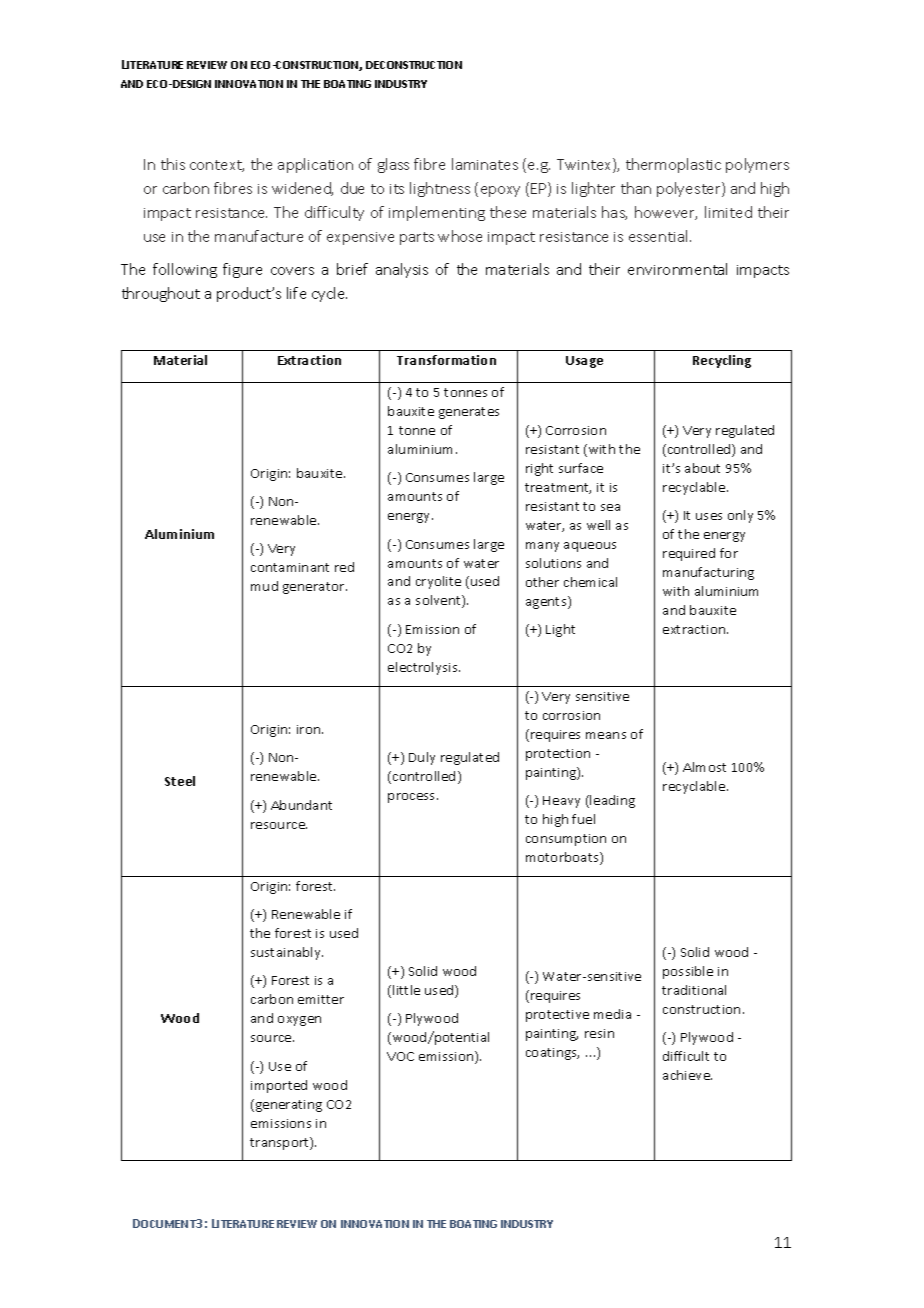 This screenshot has height=1308, width=924. I want to click on implementing, so click(437, 213).
